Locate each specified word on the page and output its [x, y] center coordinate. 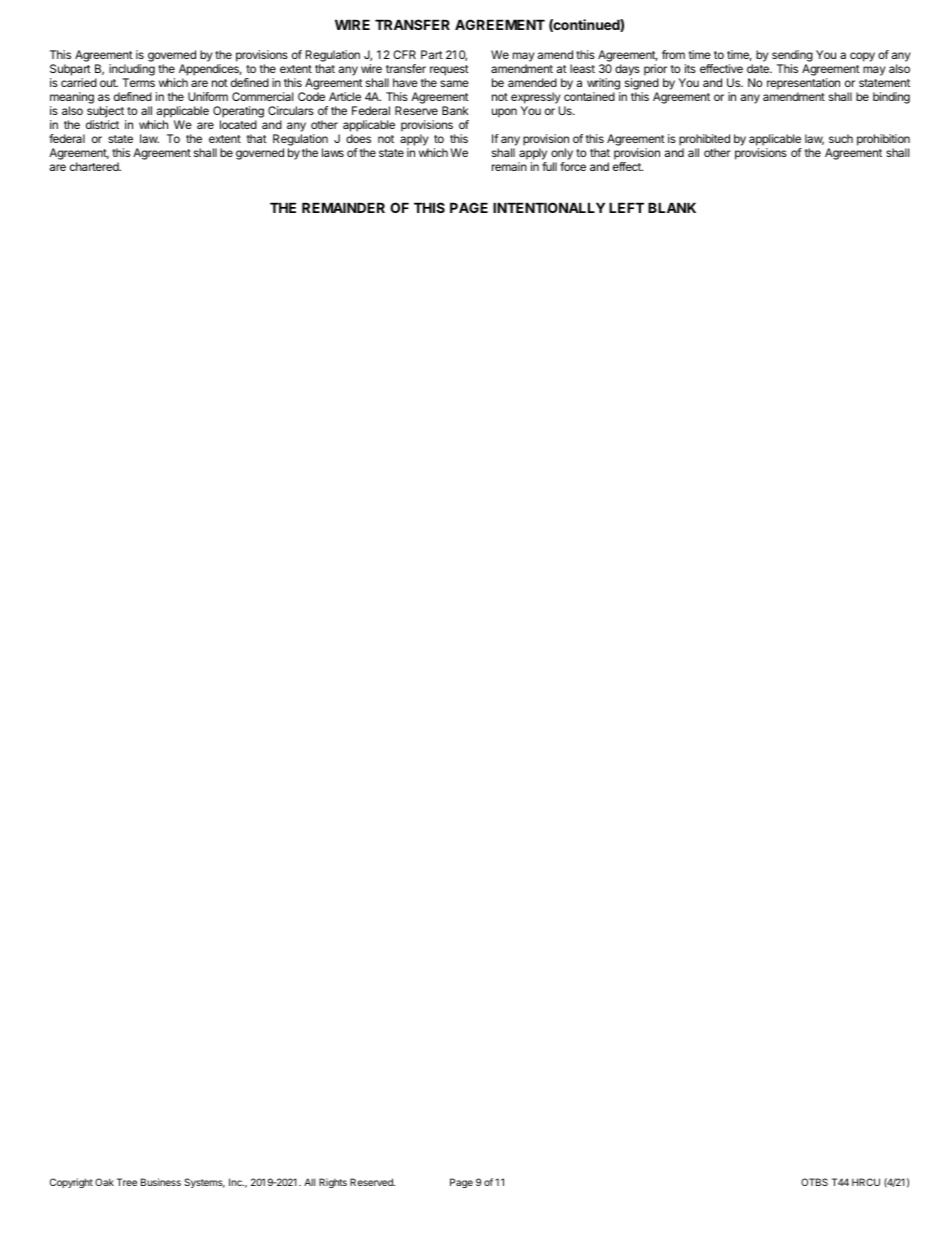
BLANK [672, 207]
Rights [333, 1183]
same [454, 83]
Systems [204, 1183]
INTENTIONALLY [549, 207]
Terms [138, 82]
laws [333, 152]
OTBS [814, 1182]
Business [161, 1182]
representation [803, 84]
